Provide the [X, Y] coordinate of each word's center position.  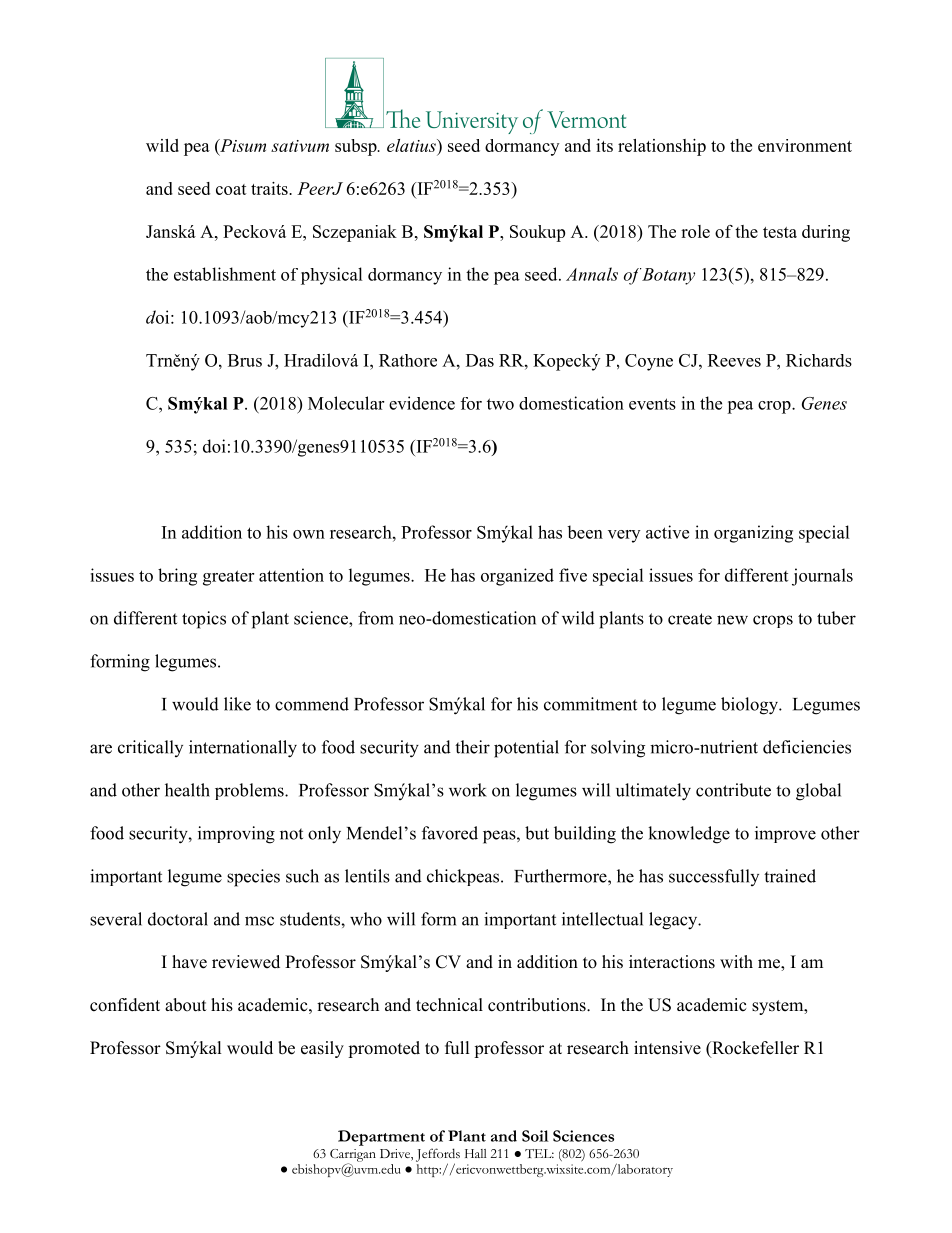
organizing [753, 534]
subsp [357, 147]
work [468, 790]
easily [322, 1049]
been [585, 532]
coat [231, 189]
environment [805, 145]
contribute [733, 790]
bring [177, 577]
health [187, 790]
